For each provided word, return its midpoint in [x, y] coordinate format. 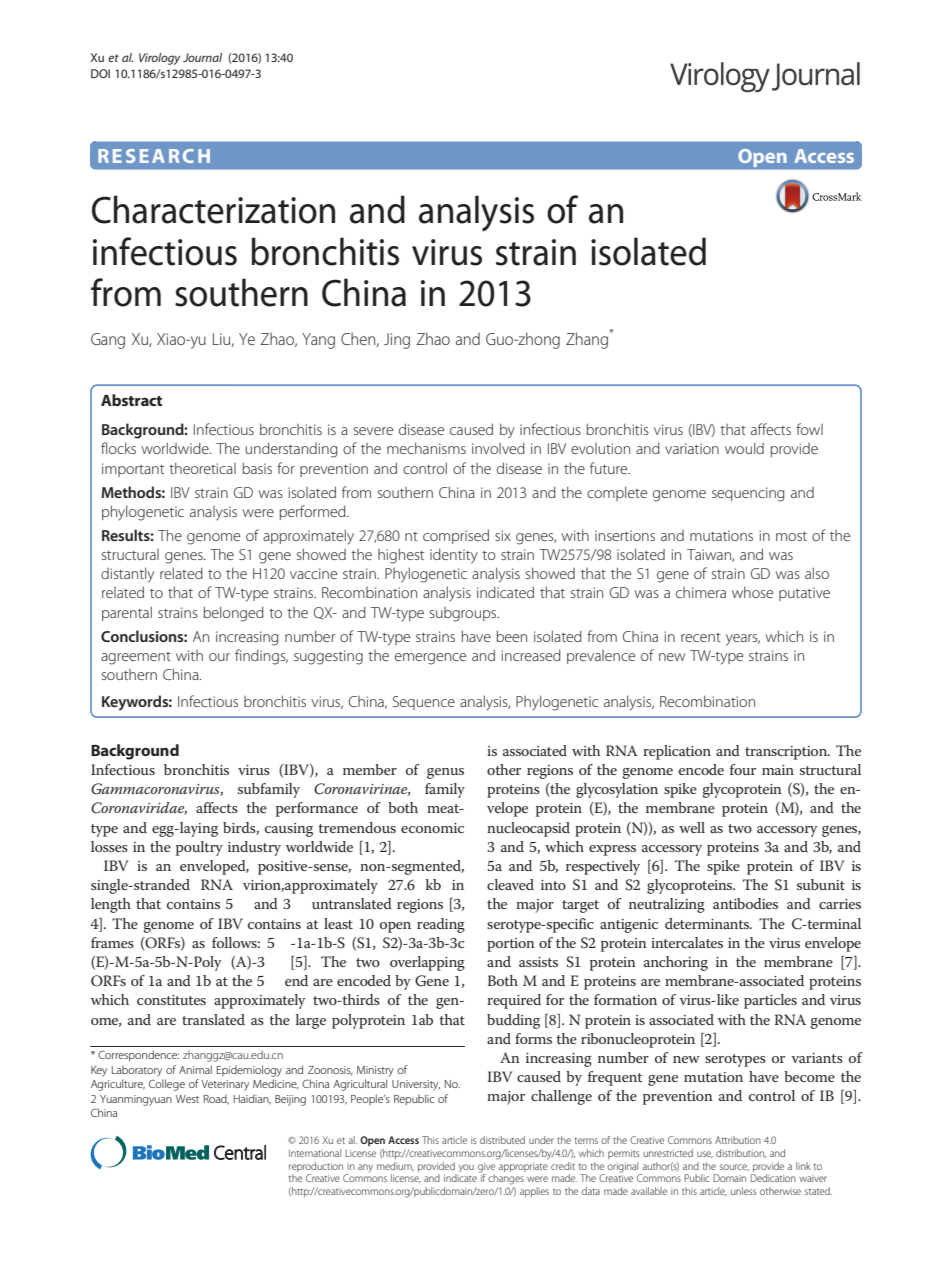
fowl [809, 429]
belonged [234, 614]
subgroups [464, 614]
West [187, 1099]
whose [752, 592]
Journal [202, 57]
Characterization [213, 209]
